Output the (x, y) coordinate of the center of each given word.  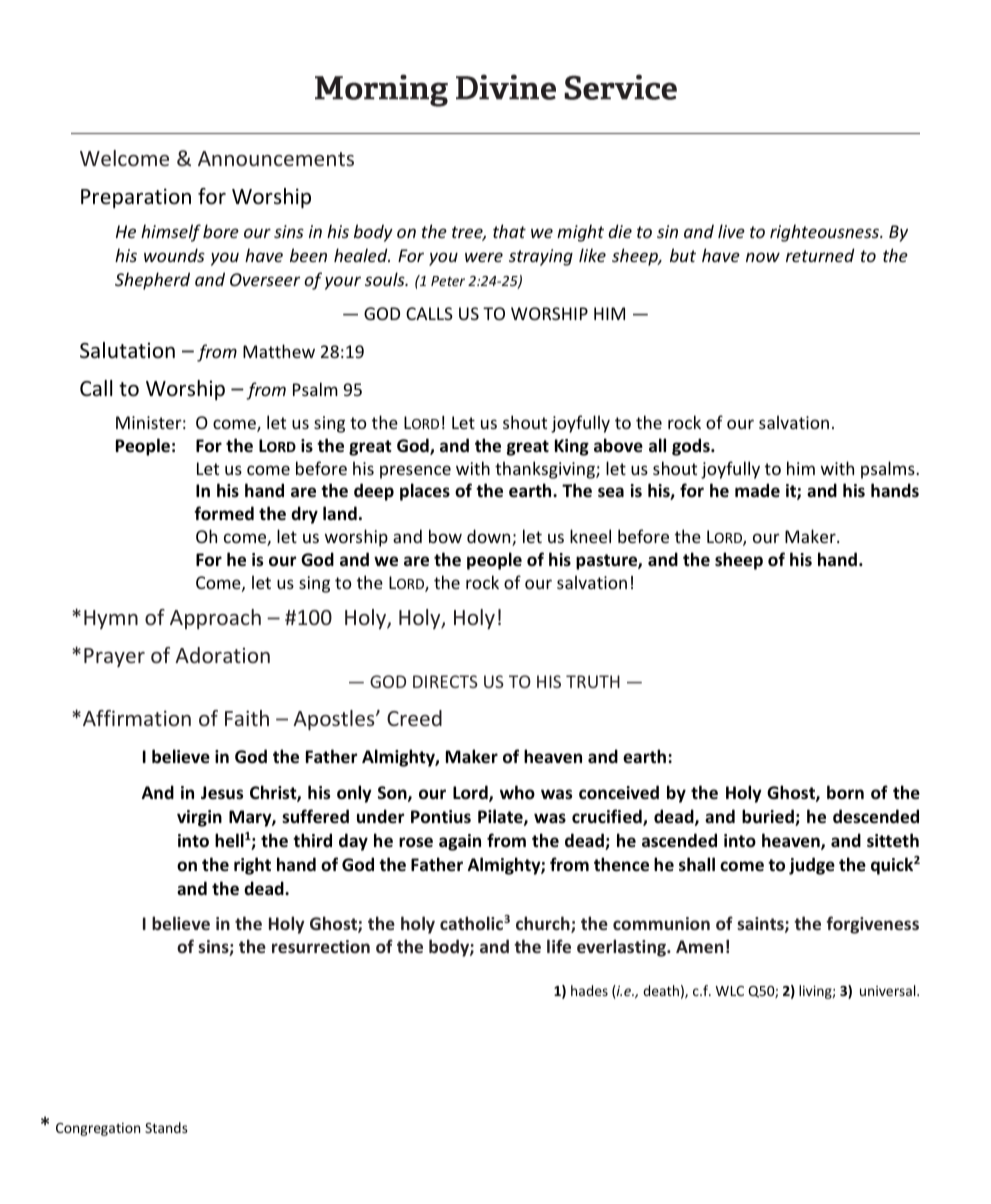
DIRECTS (445, 681)
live (731, 231)
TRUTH (593, 681)
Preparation (136, 198)
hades (589, 990)
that (509, 231)
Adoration (222, 655)
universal (889, 990)
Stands (166, 1127)
